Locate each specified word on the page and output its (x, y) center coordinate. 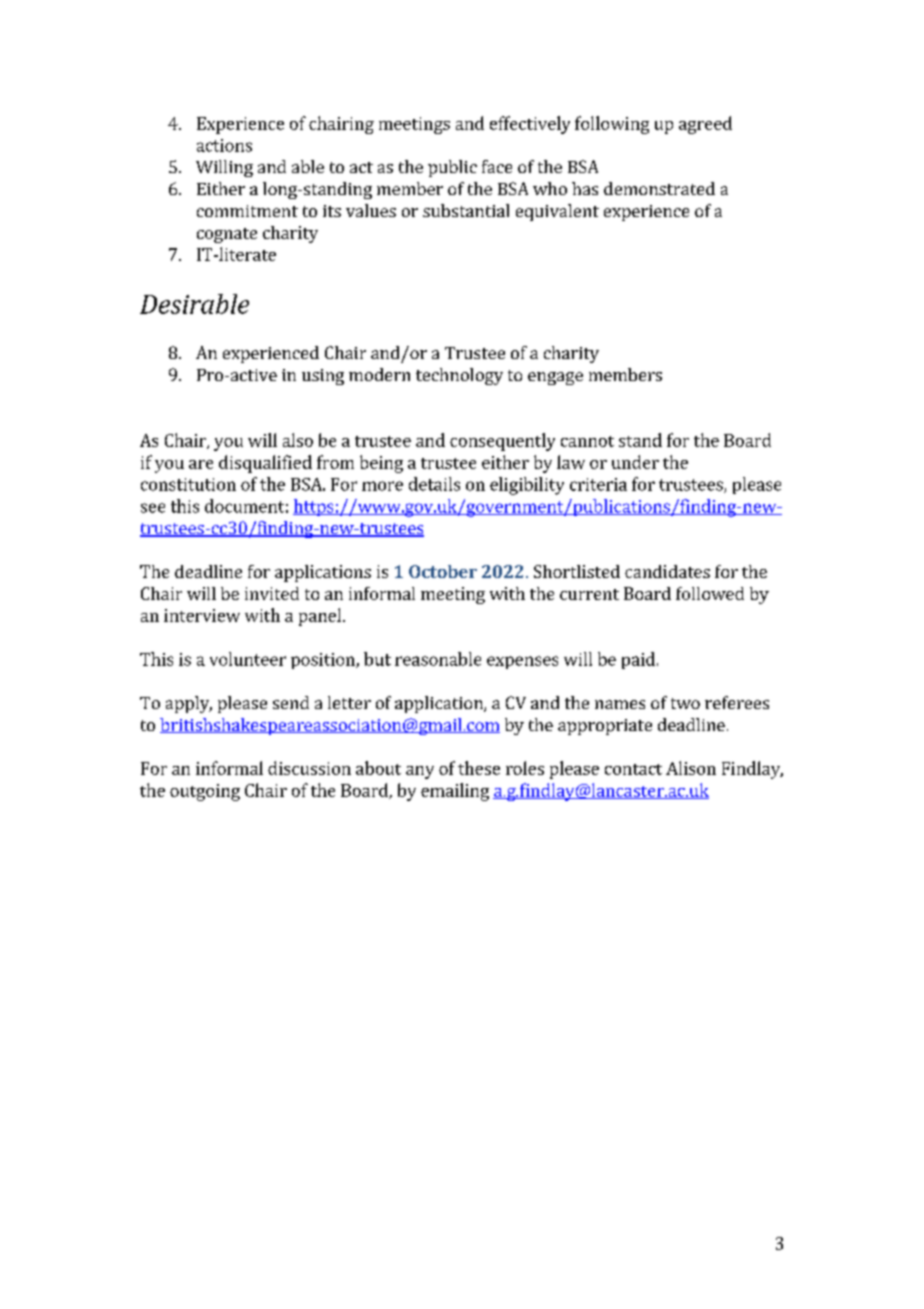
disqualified (265, 464)
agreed (705, 125)
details (434, 484)
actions (224, 145)
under (635, 462)
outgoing (205, 792)
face (497, 166)
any (420, 772)
